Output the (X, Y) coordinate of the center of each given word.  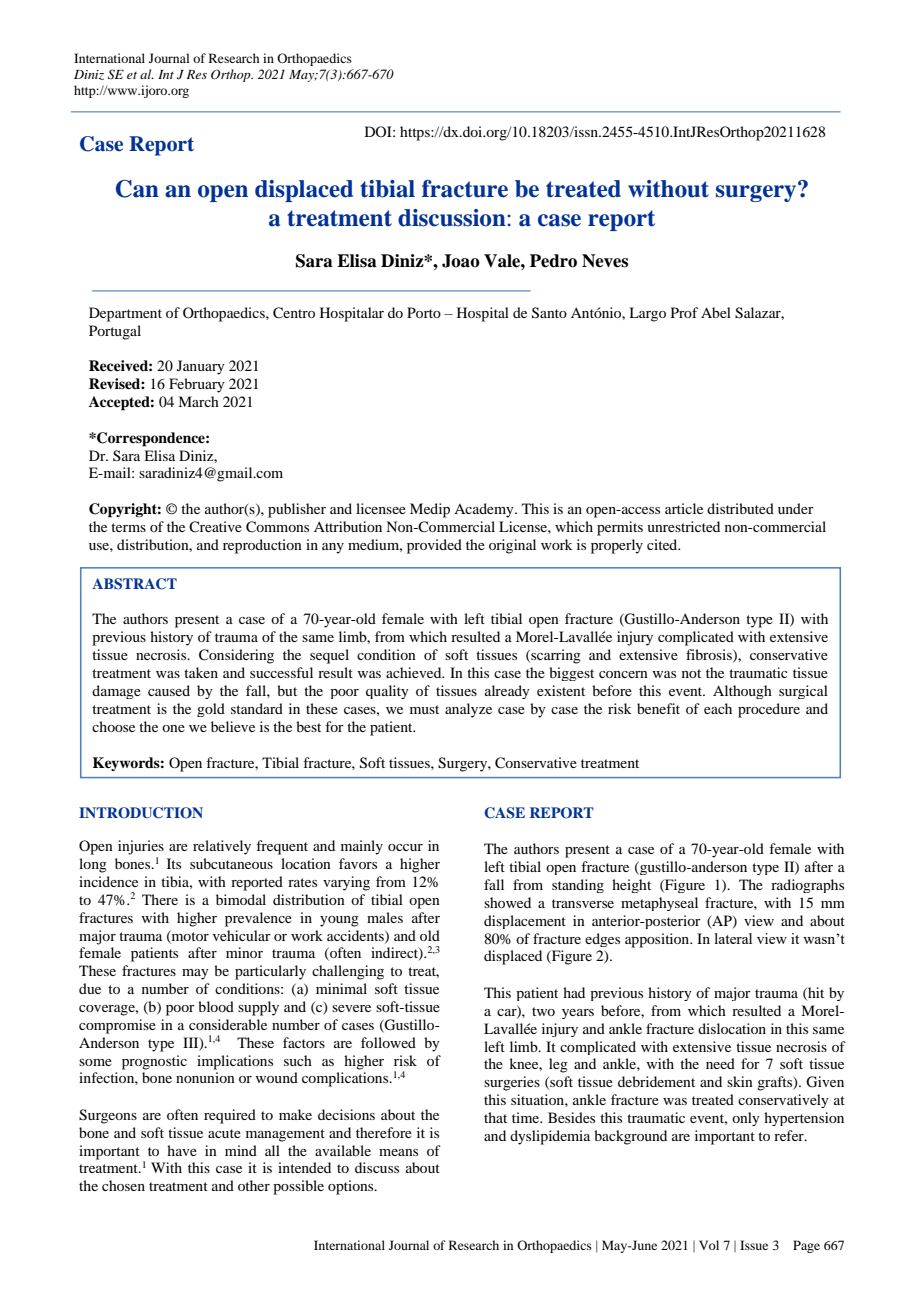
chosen (123, 1185)
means (398, 1152)
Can (137, 189)
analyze (468, 710)
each (718, 708)
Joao (461, 261)
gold (211, 710)
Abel (716, 312)
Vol (709, 1245)
